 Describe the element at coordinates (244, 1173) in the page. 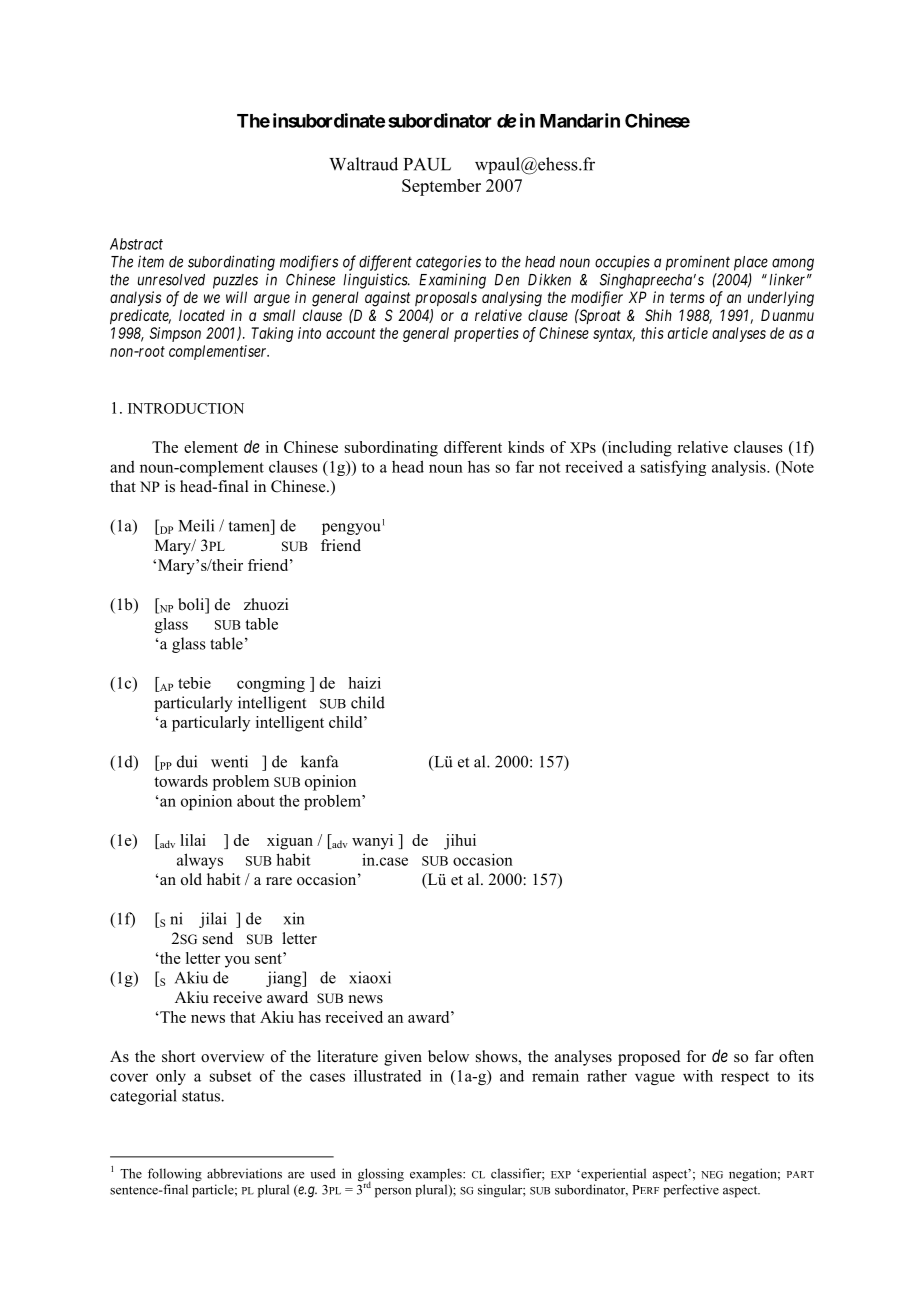

I see `abbreviations` at that location.
